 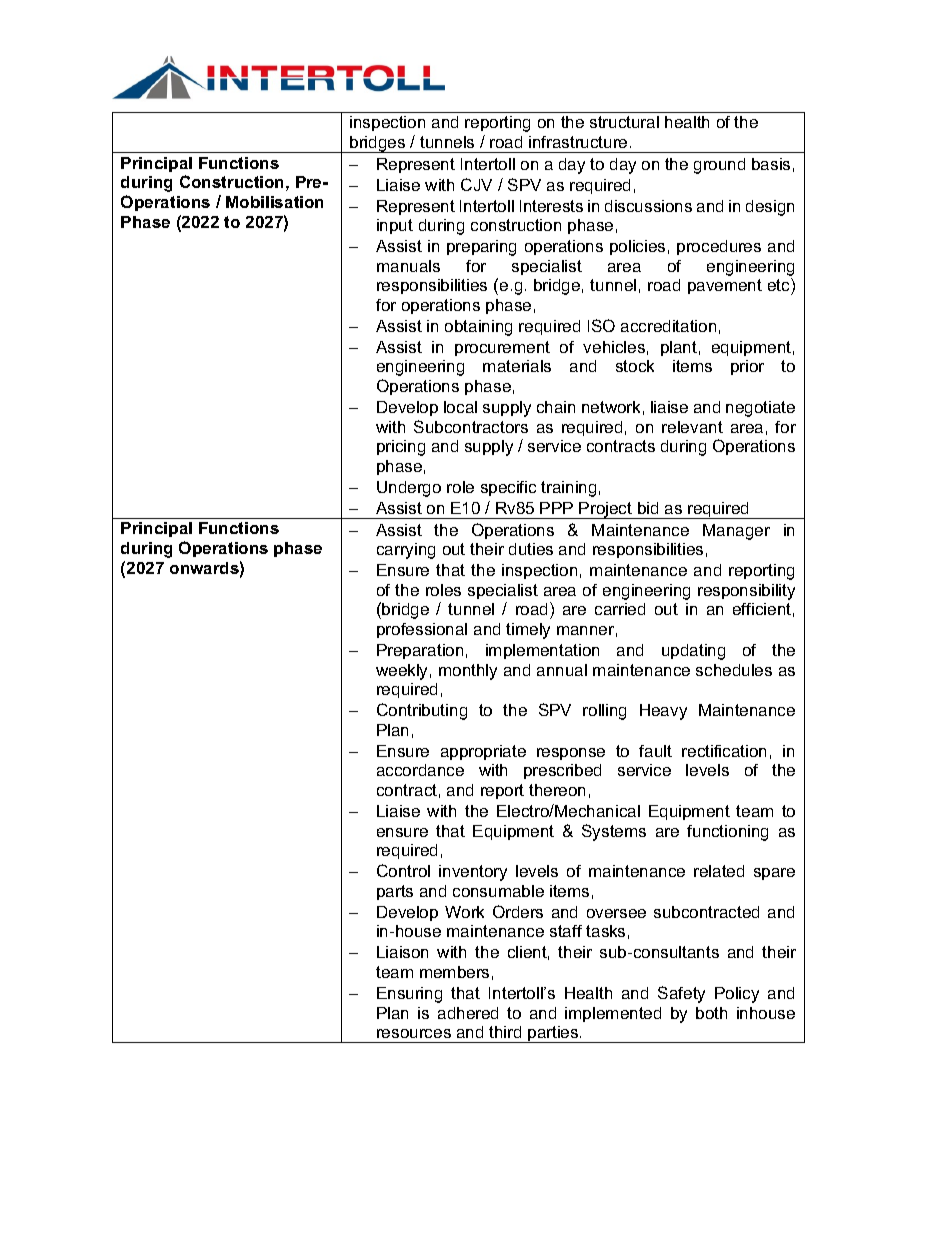 What do you see at coordinates (401, 448) in the screenshot?
I see `pricing` at bounding box center [401, 448].
